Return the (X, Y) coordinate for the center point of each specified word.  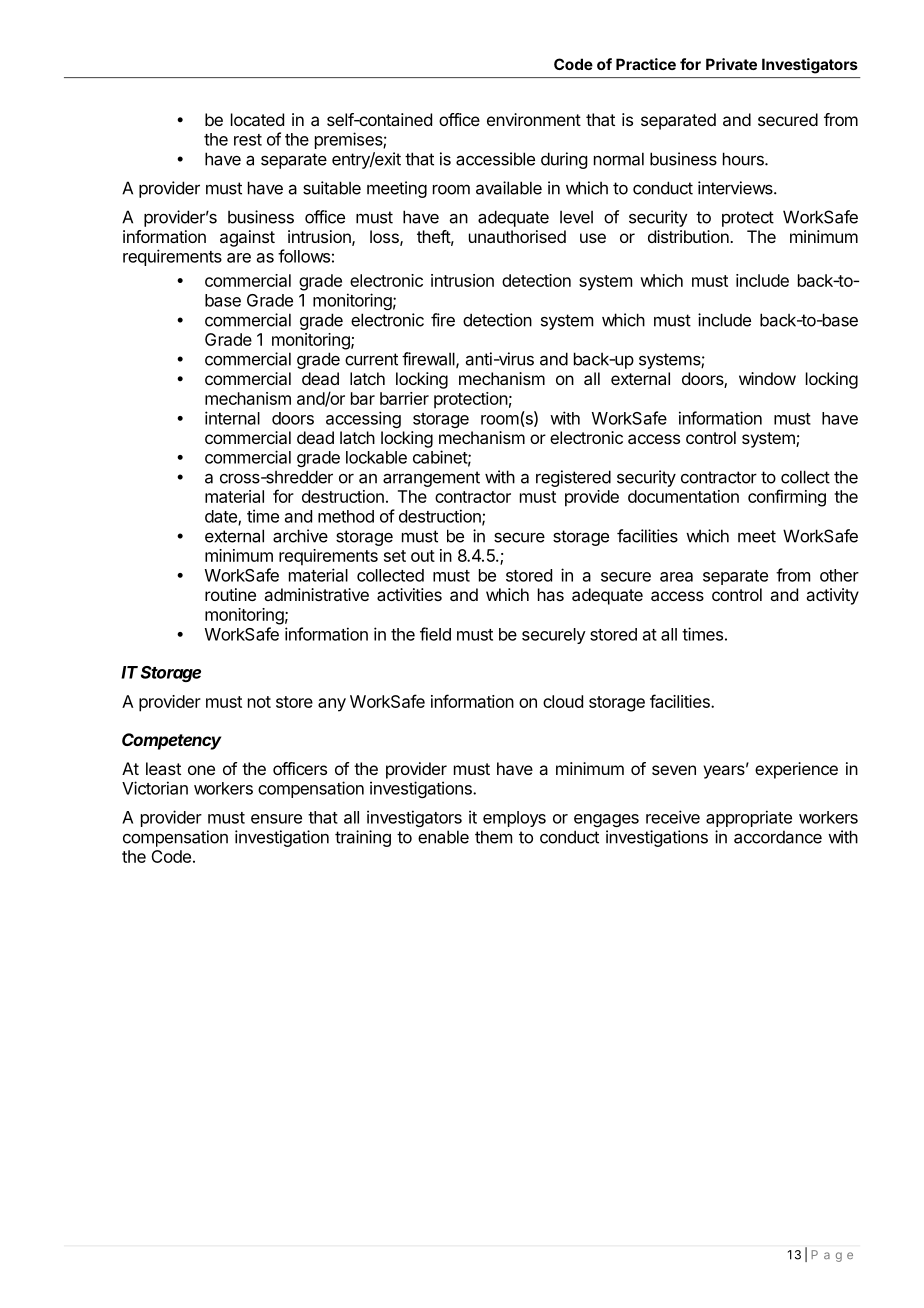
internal (232, 418)
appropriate (749, 818)
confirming (787, 498)
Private (731, 64)
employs (514, 819)
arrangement (431, 479)
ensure (276, 819)
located (257, 119)
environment (534, 119)
